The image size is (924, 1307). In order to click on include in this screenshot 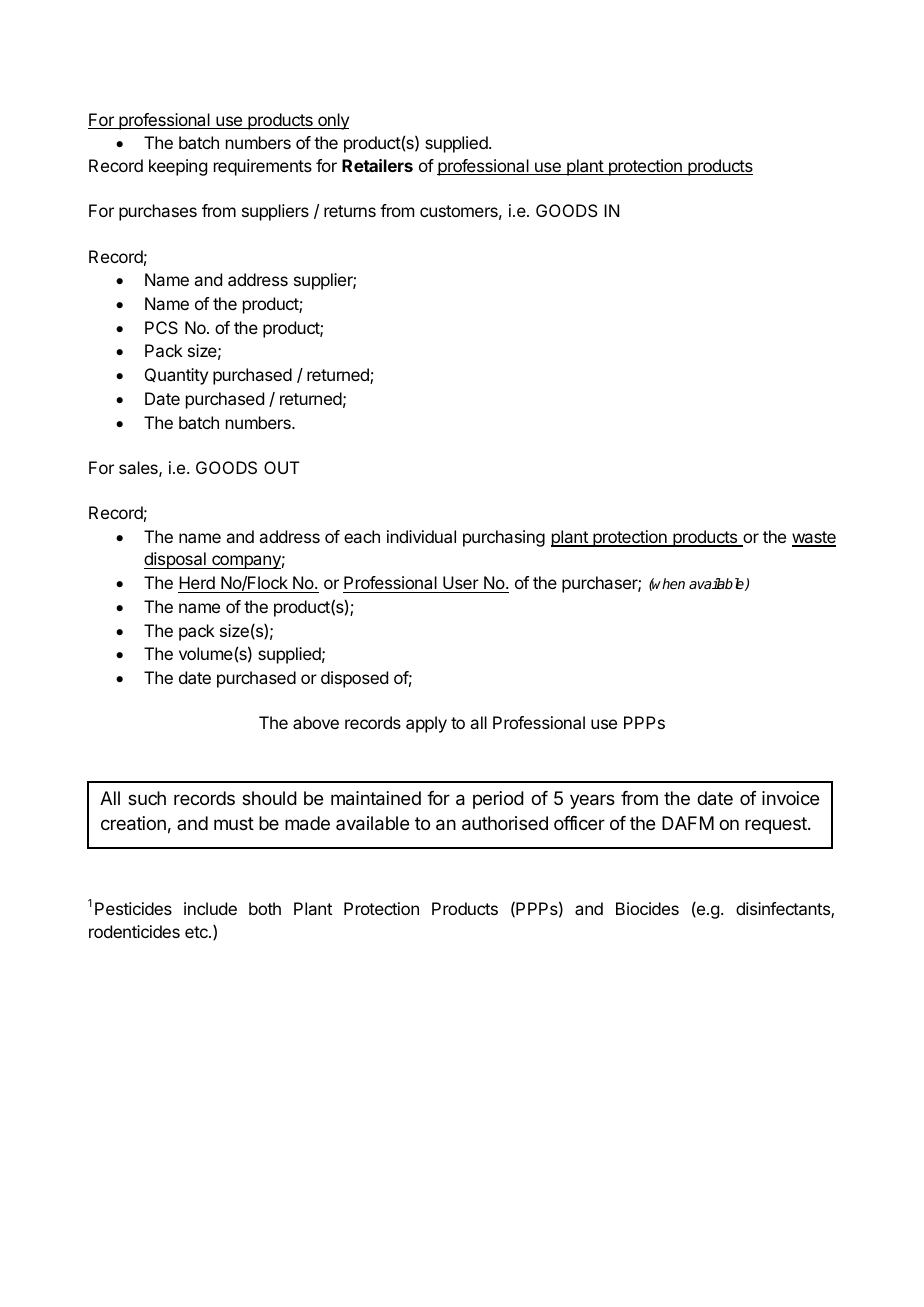, I will do `click(210, 908)`.
